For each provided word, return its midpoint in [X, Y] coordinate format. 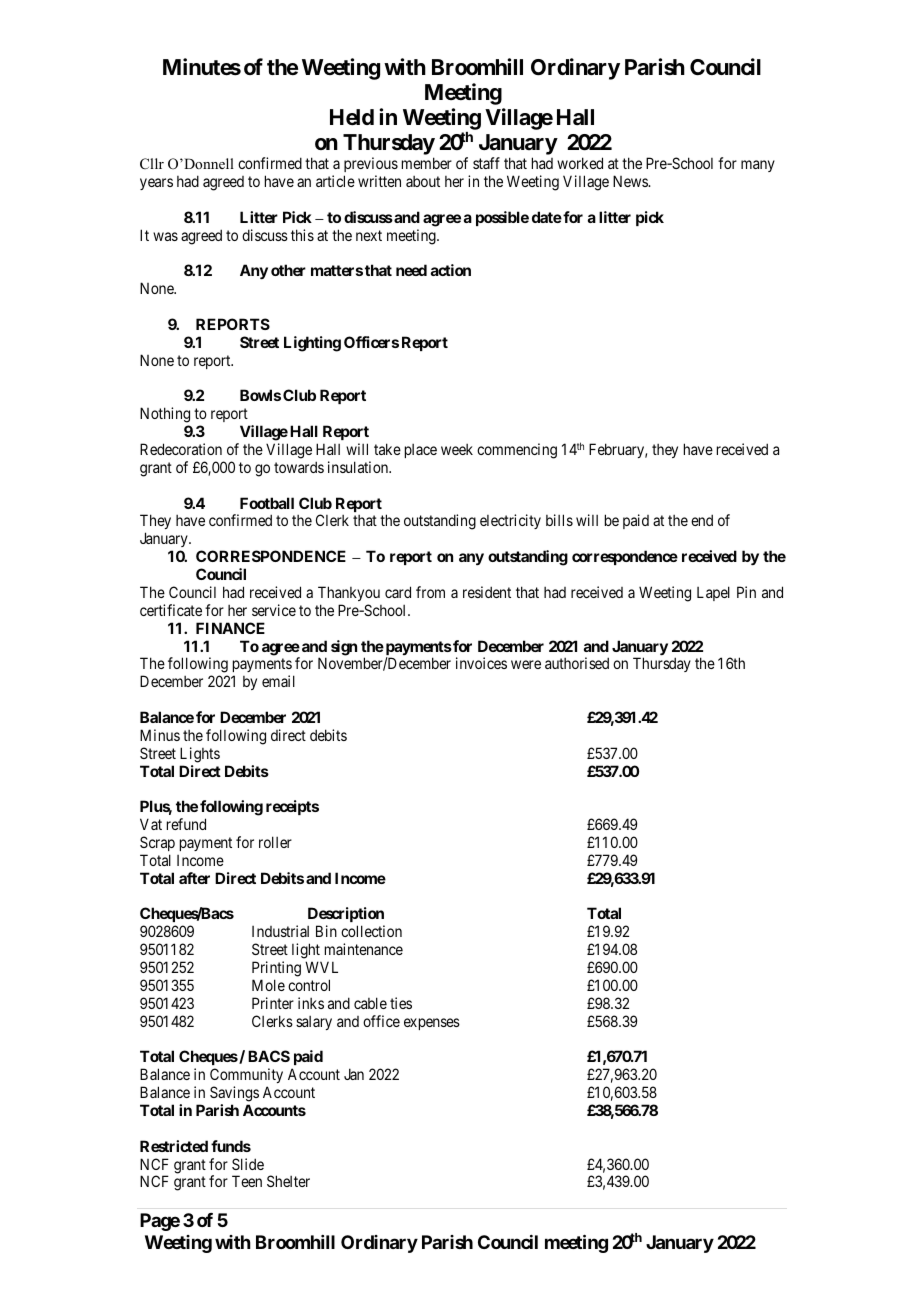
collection [371, 931]
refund [186, 824]
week [457, 449]
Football [267, 503]
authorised [577, 663]
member [427, 163]
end [702, 520]
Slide [248, 1164]
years [156, 184]
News [631, 181]
